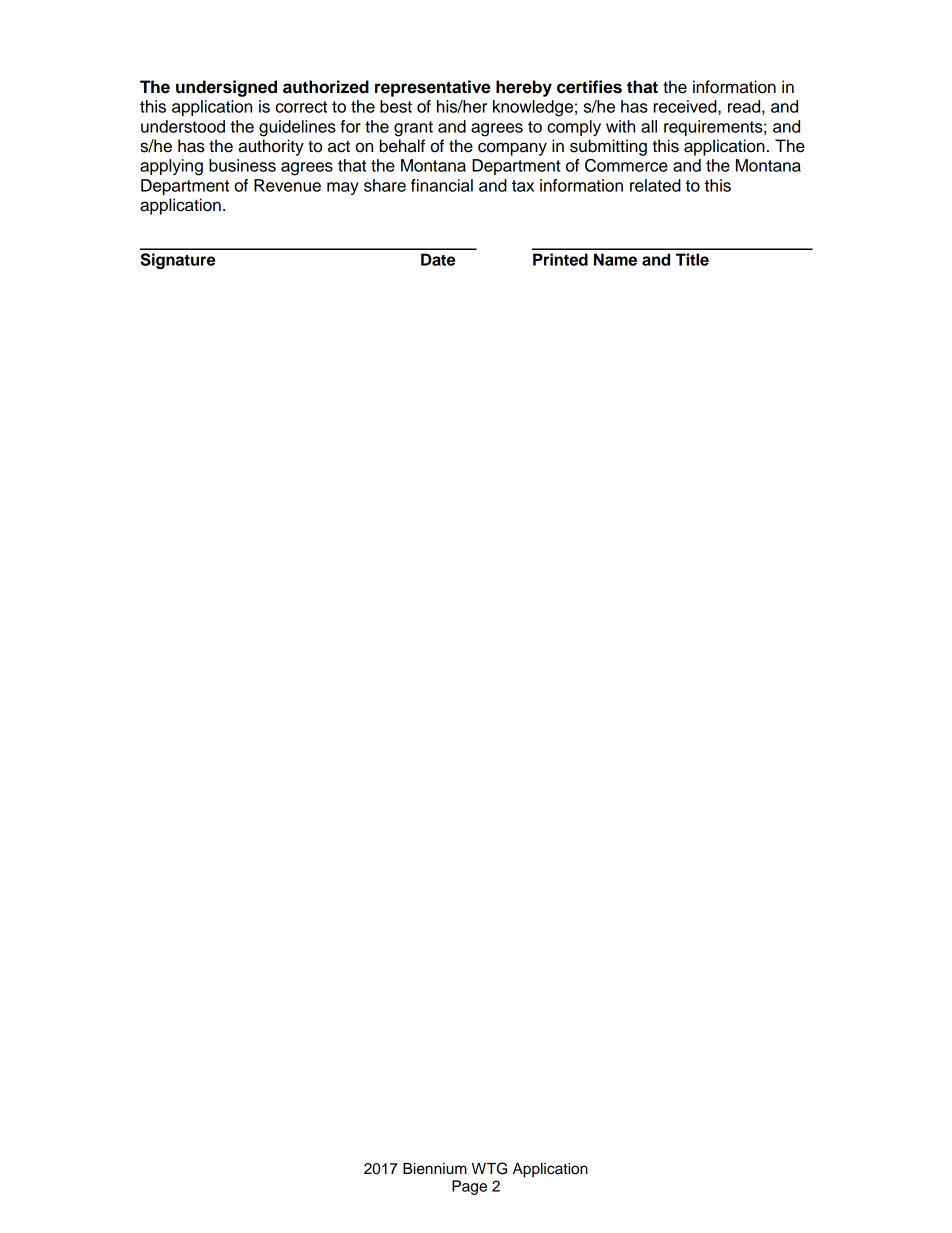  Describe the element at coordinates (438, 259) in the page. I see `Date` at that location.
